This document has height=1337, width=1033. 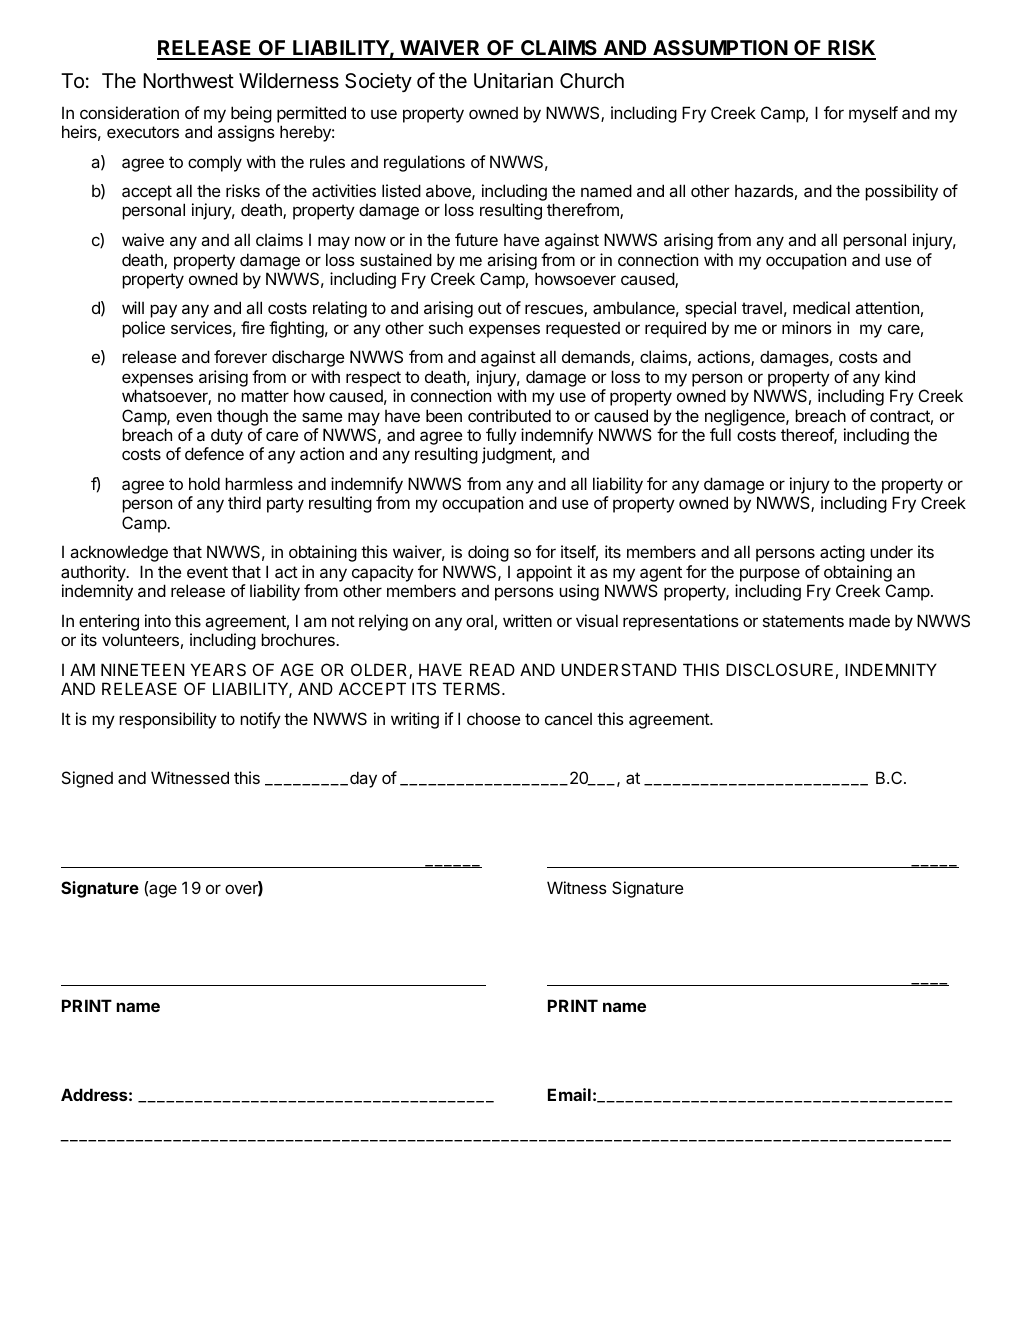 What do you see at coordinates (746, 417) in the document?
I see `negligence` at bounding box center [746, 417].
